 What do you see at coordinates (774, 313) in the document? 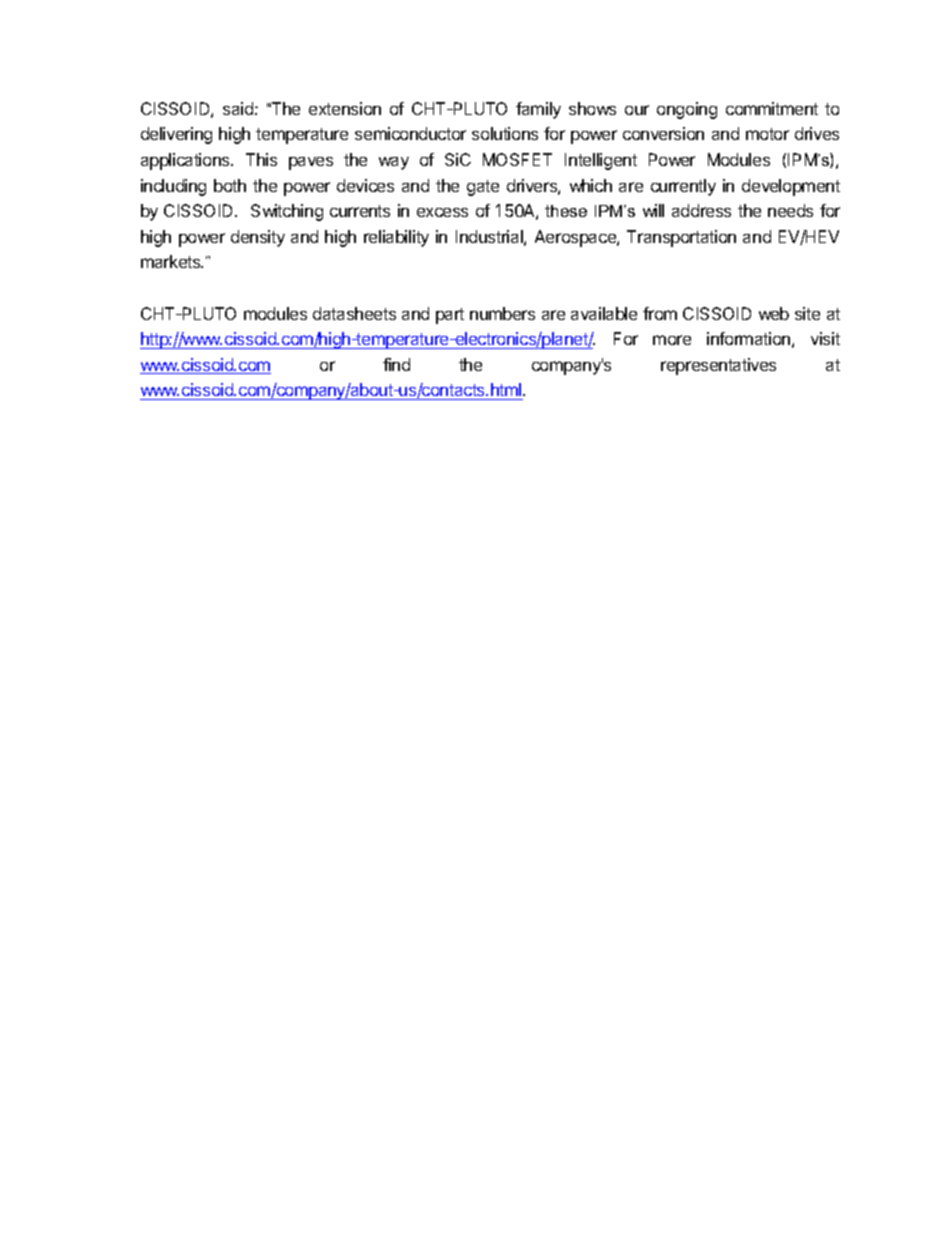
I see `web` at bounding box center [774, 313].
